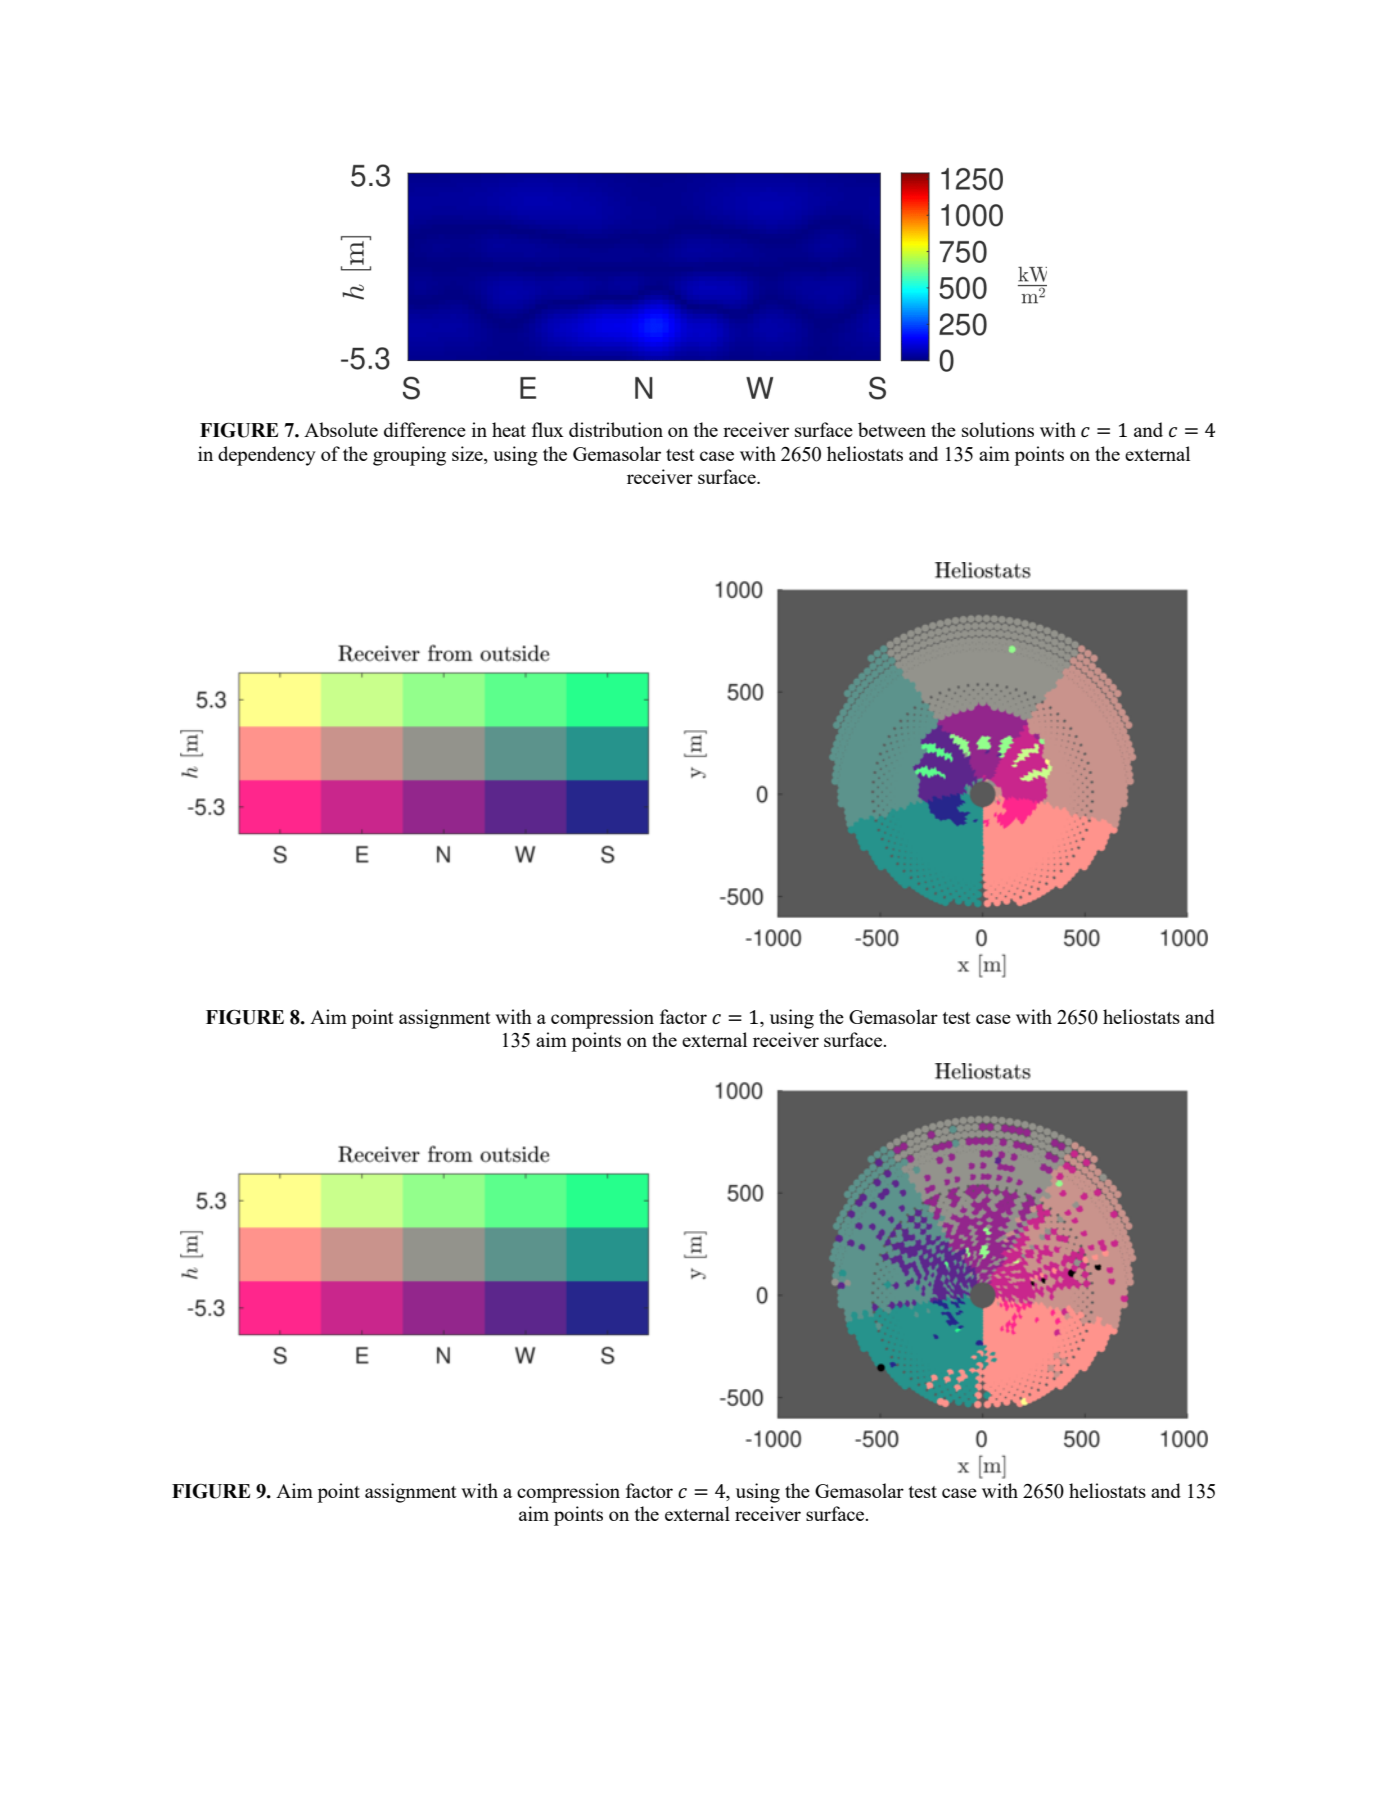  Describe the element at coordinates (409, 456) in the image. I see `grouping` at that location.
